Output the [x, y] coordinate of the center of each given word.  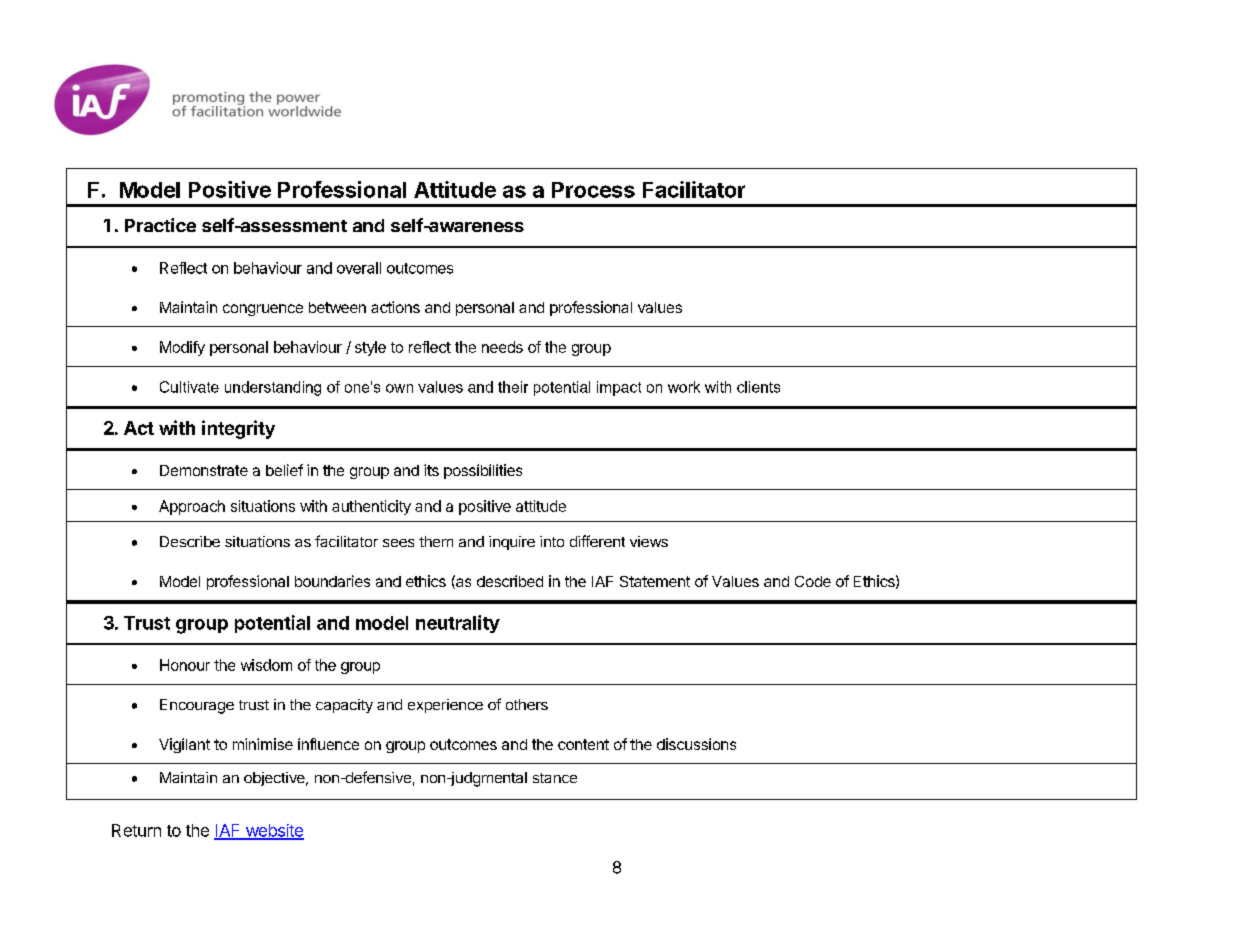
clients [758, 387]
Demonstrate [204, 470]
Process [593, 190]
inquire [512, 543]
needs [502, 347]
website [273, 831]
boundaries [332, 581]
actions [395, 307]
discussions [696, 744]
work [684, 387]
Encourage [197, 706]
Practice [160, 225]
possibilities [483, 471]
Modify [182, 348]
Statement [655, 581]
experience [445, 706]
